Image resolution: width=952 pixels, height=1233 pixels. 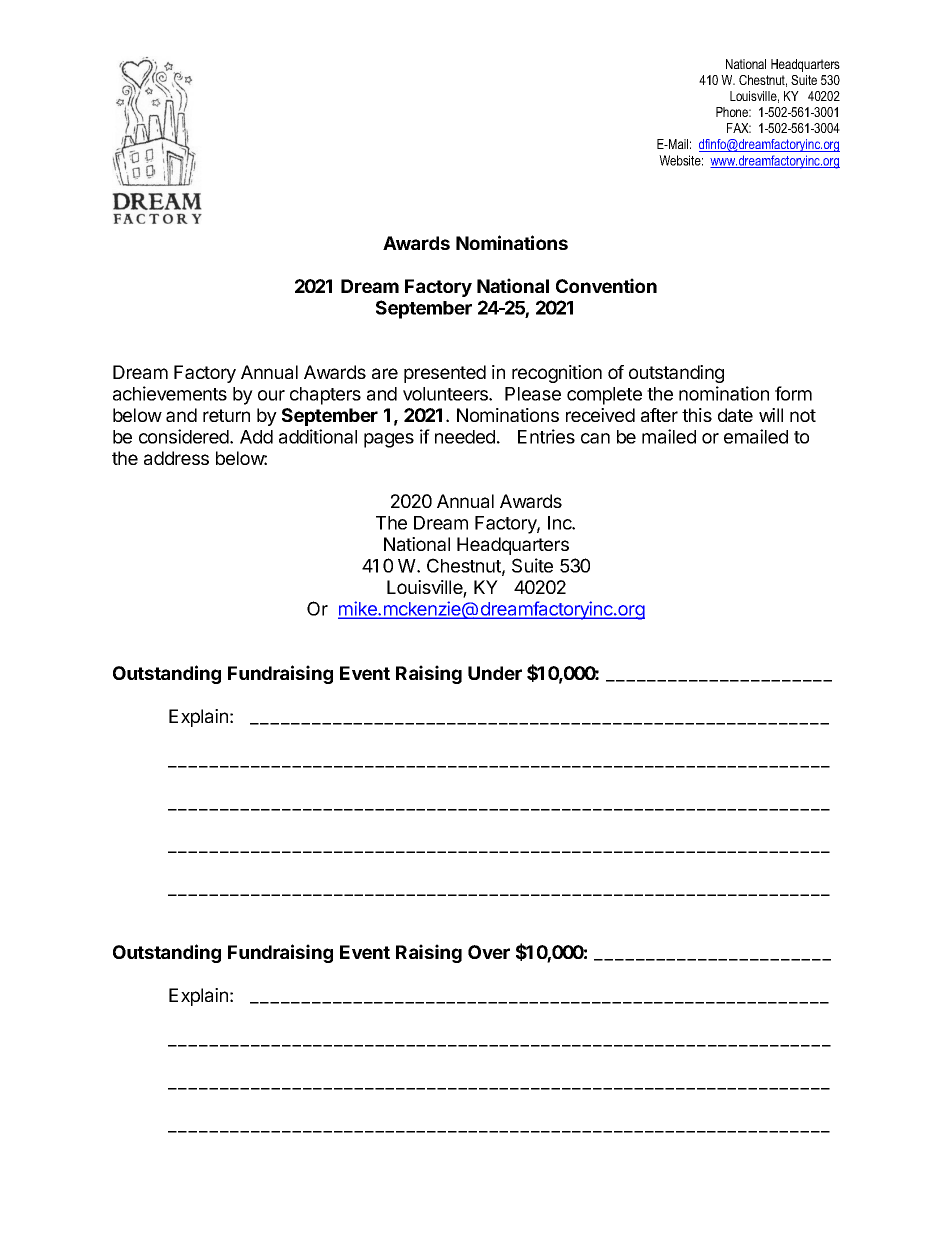 I want to click on additional, so click(x=318, y=436).
